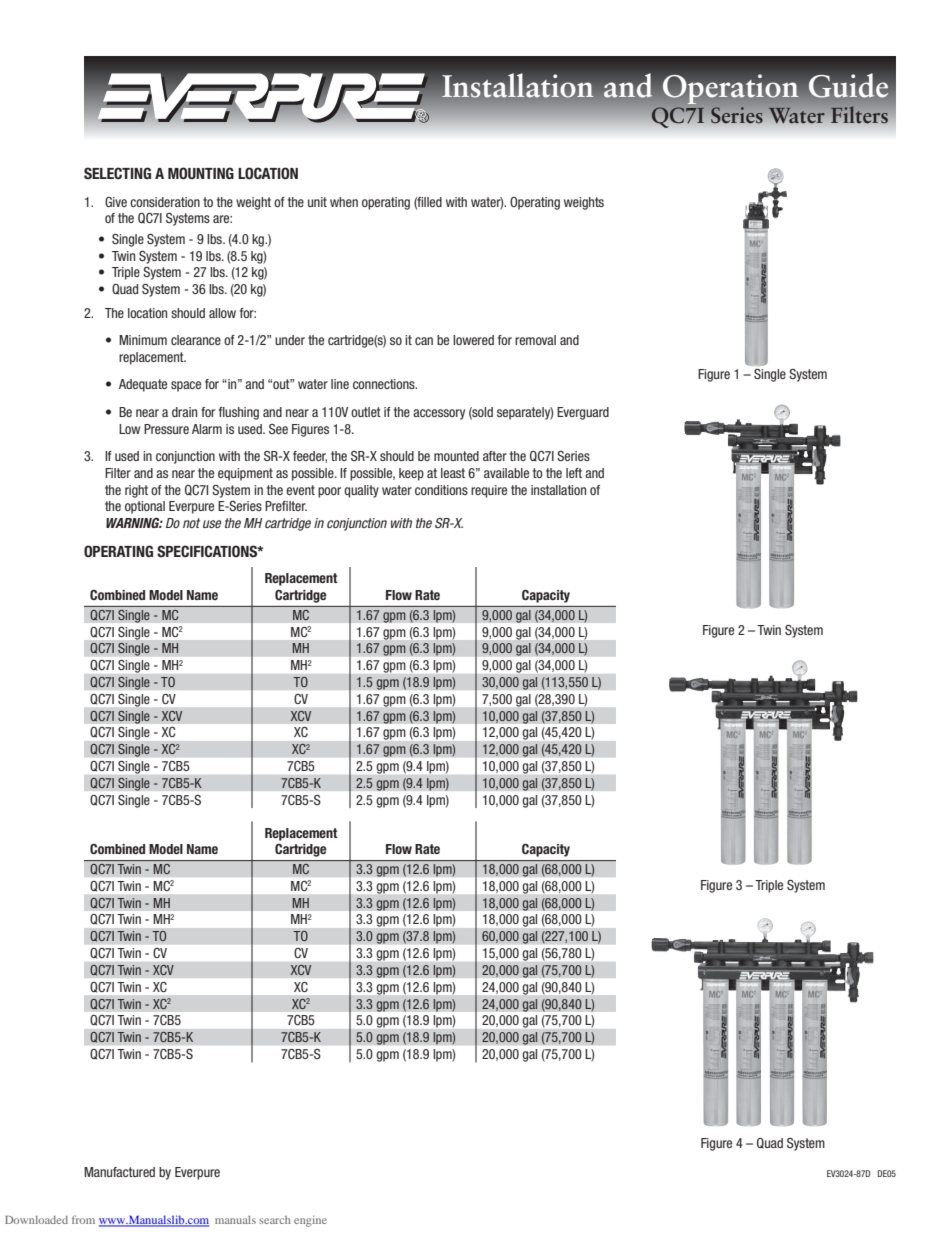 The height and width of the image is (1233, 952). I want to click on when, so click(344, 202).
